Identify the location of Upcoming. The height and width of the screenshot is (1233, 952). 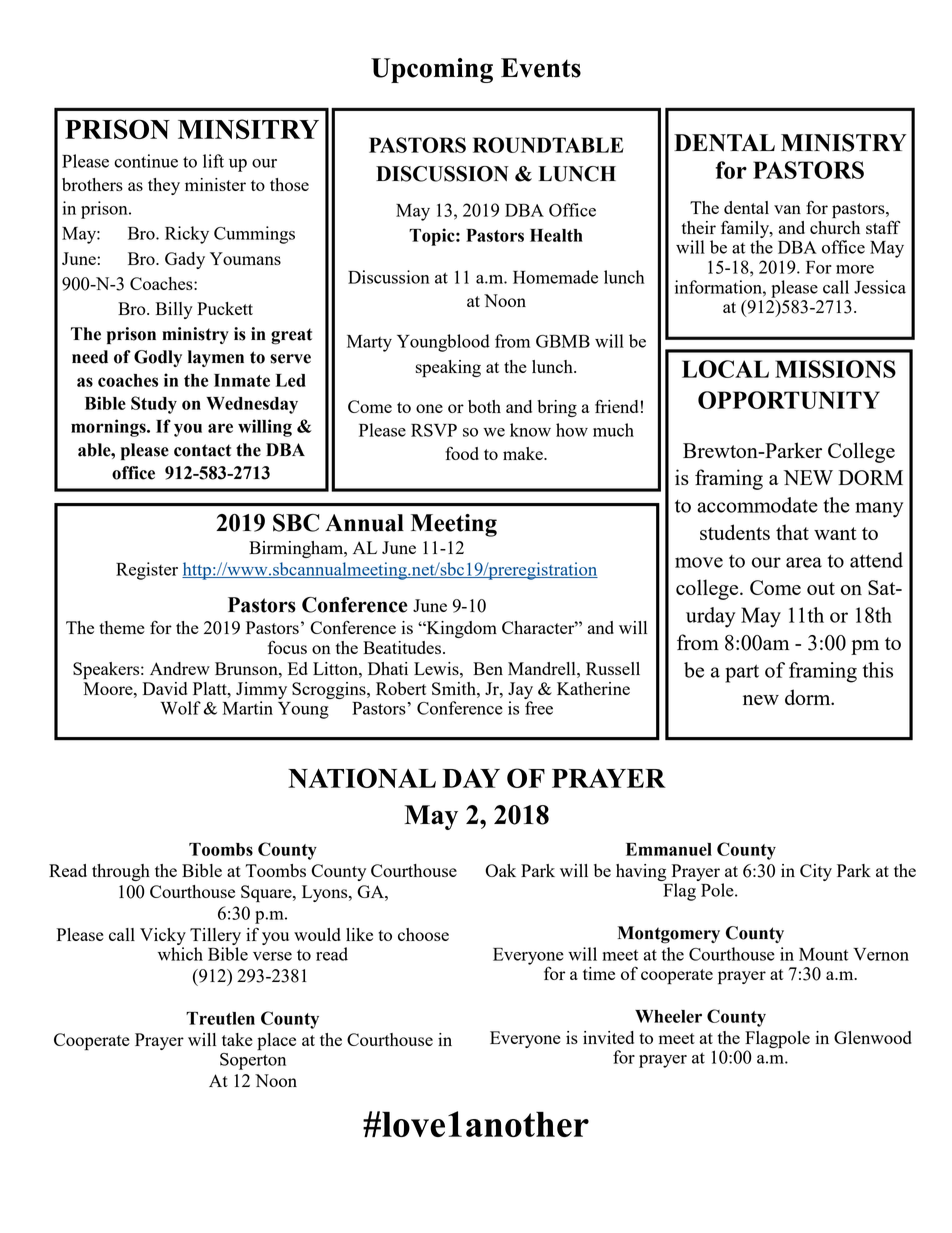
(432, 70).
